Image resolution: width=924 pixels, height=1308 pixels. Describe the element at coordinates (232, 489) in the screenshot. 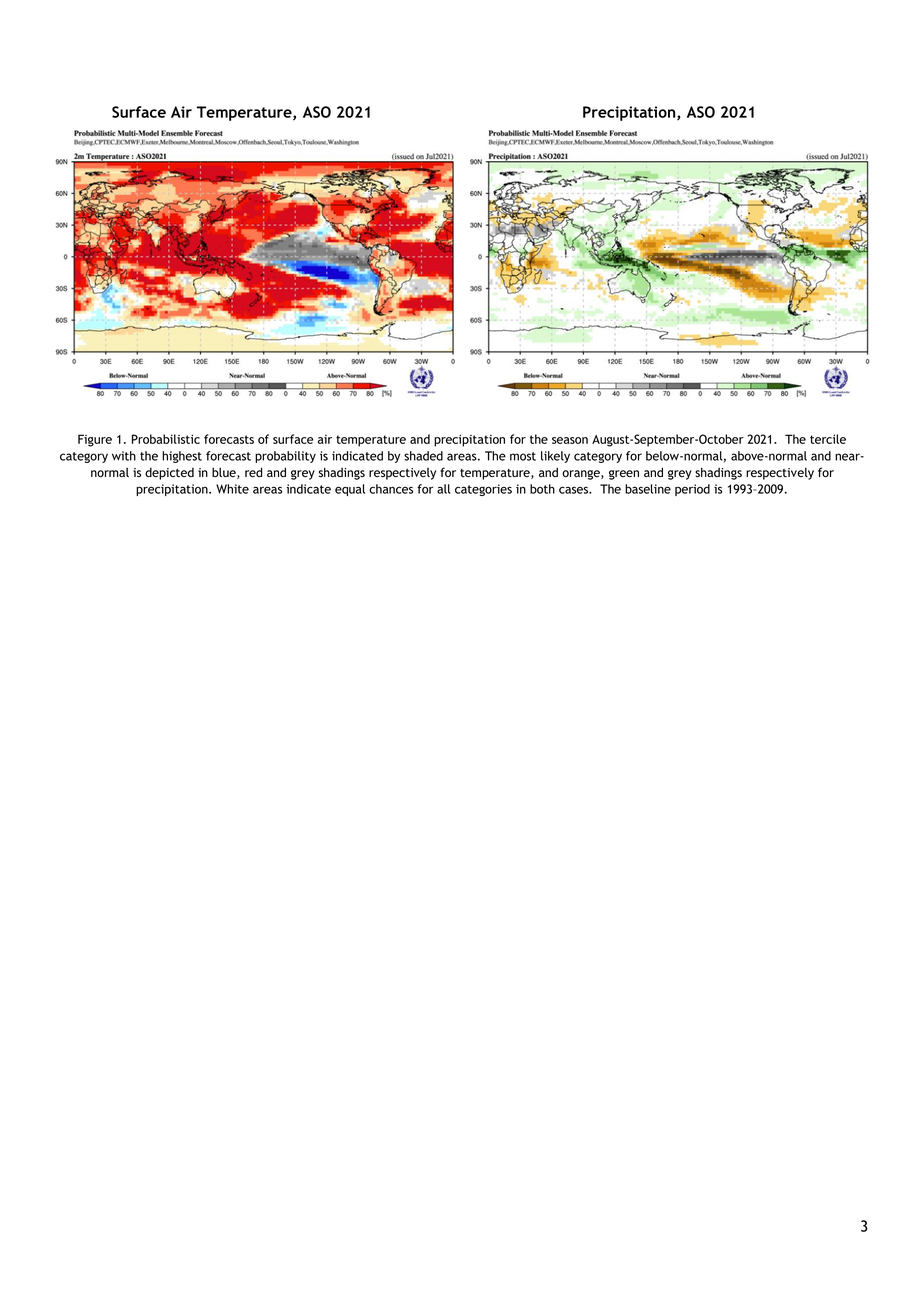

I see `White` at that location.
